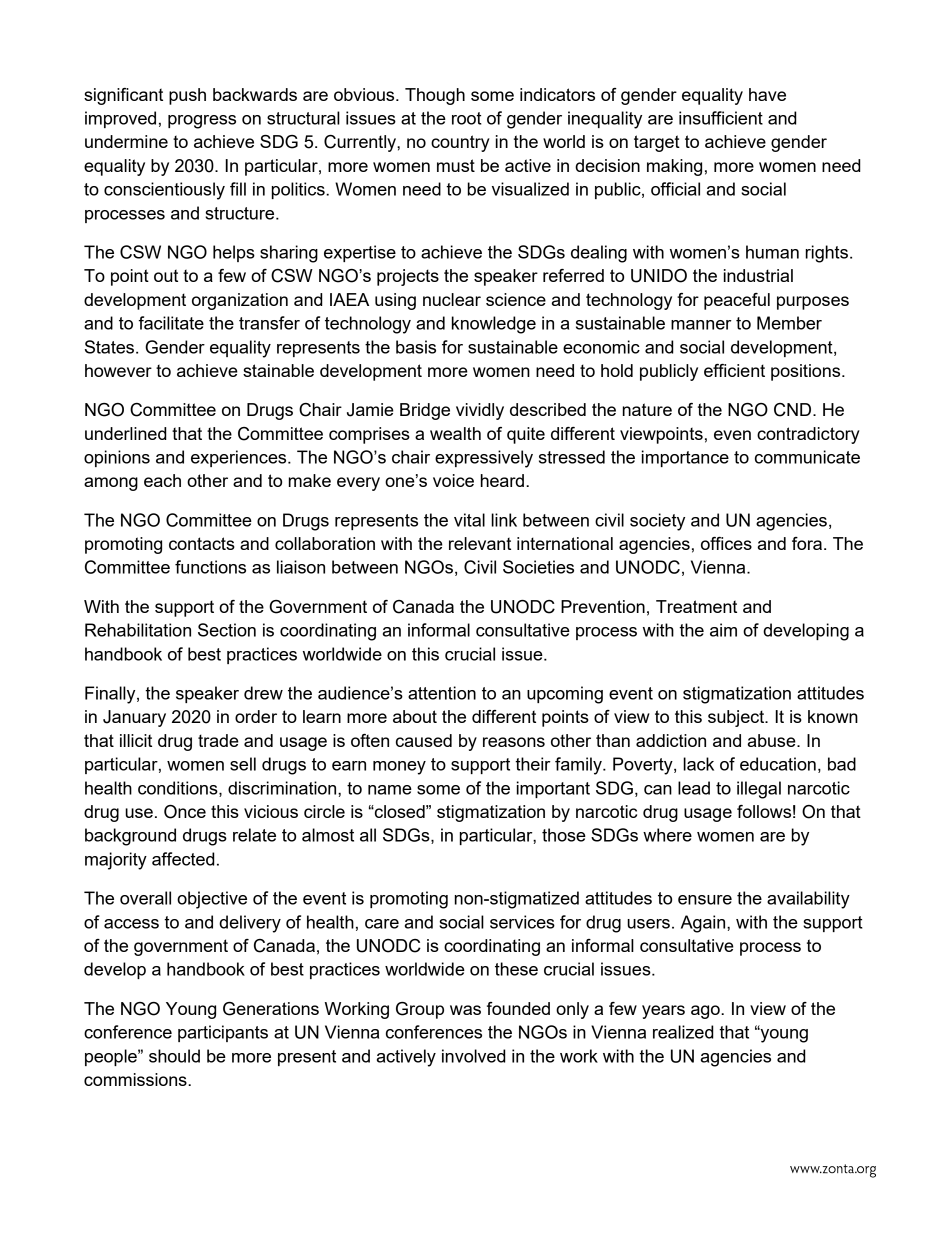  What do you see at coordinates (455, 433) in the image?
I see `wealth` at bounding box center [455, 433].
